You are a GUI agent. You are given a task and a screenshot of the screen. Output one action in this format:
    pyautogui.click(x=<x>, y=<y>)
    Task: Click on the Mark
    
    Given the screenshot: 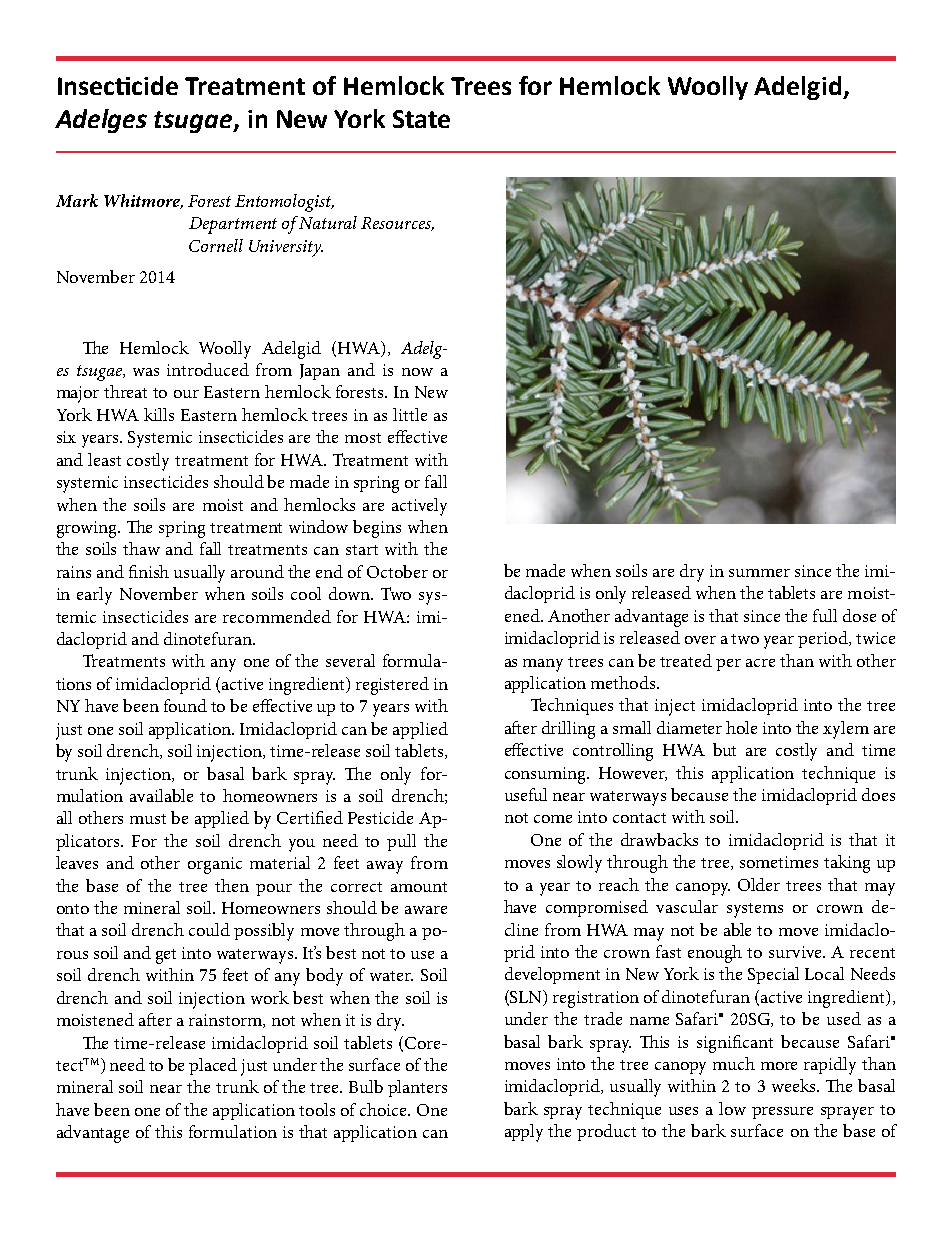 What is the action you would take?
    pyautogui.click(x=77, y=200)
